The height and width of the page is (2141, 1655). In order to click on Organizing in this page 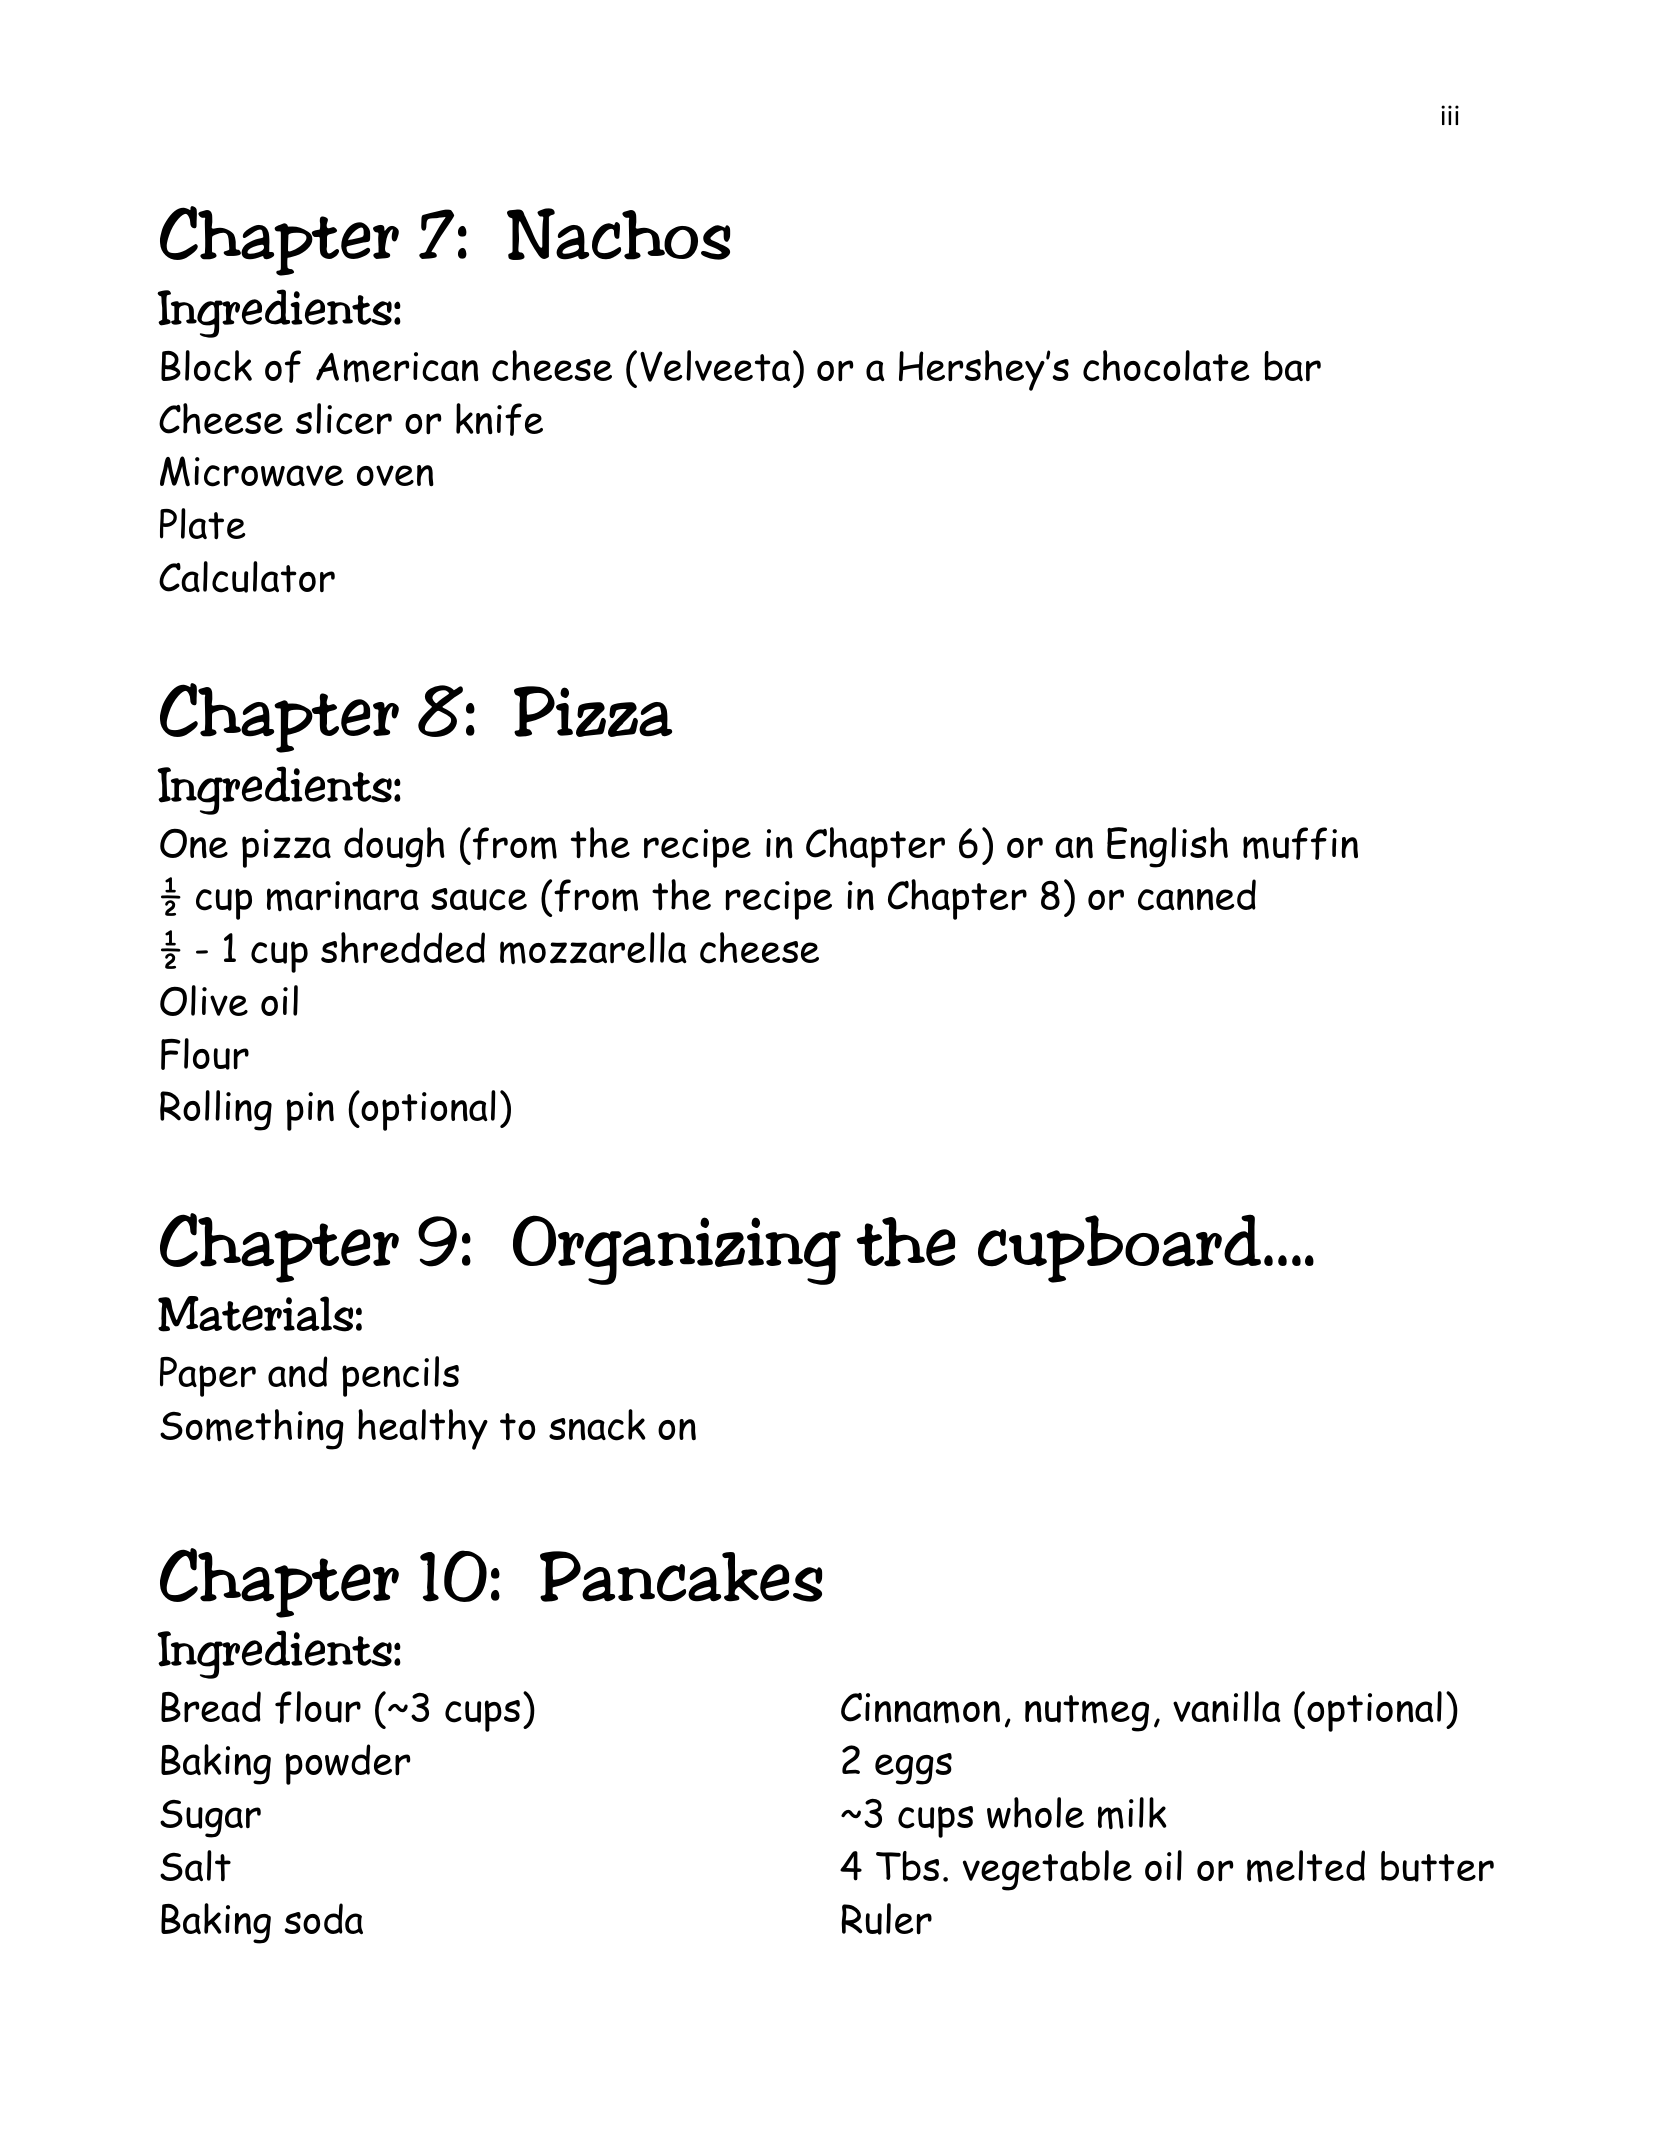, I will do `click(677, 1250)`.
